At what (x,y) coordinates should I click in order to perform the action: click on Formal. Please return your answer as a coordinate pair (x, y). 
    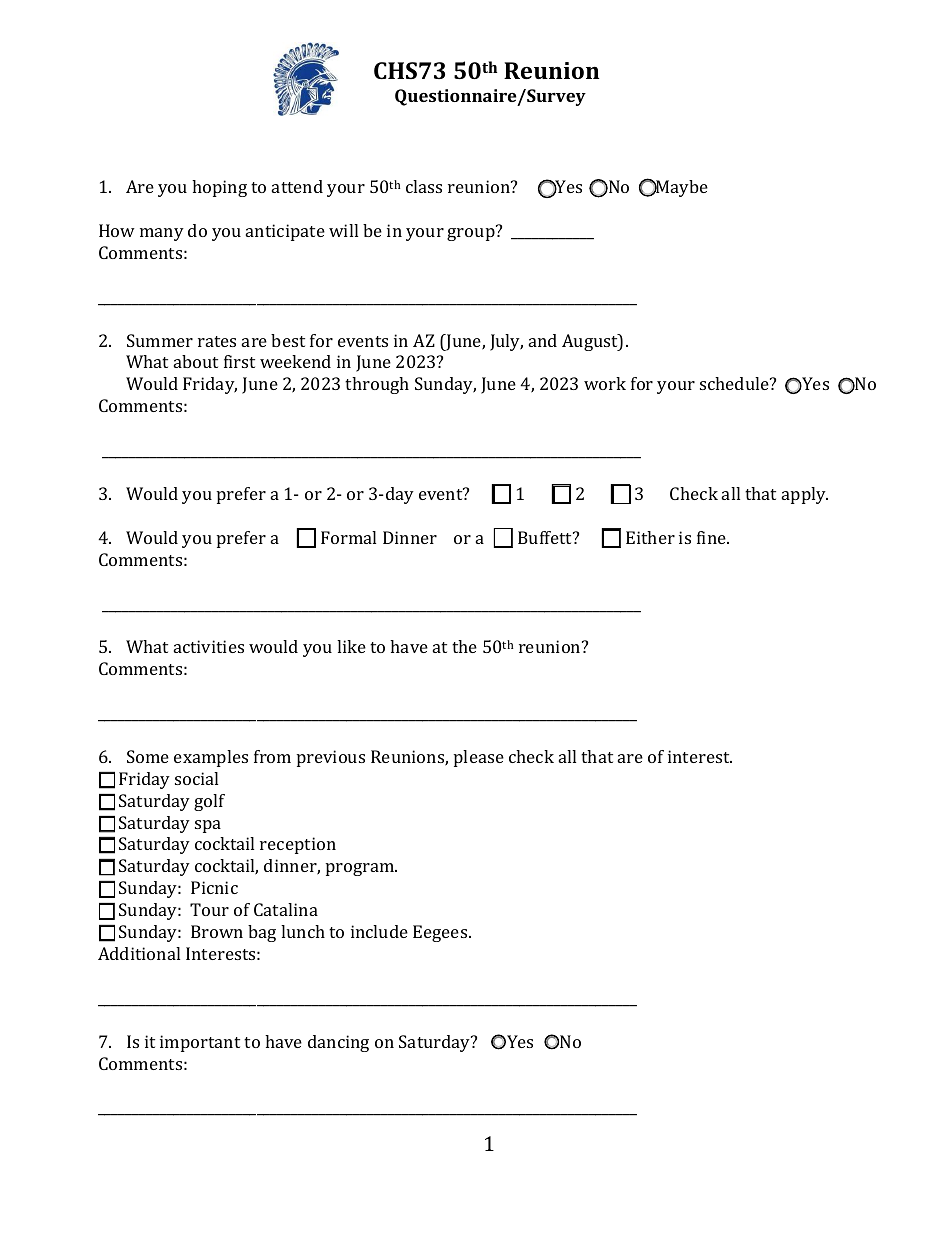
    Looking at the image, I should click on (348, 537).
